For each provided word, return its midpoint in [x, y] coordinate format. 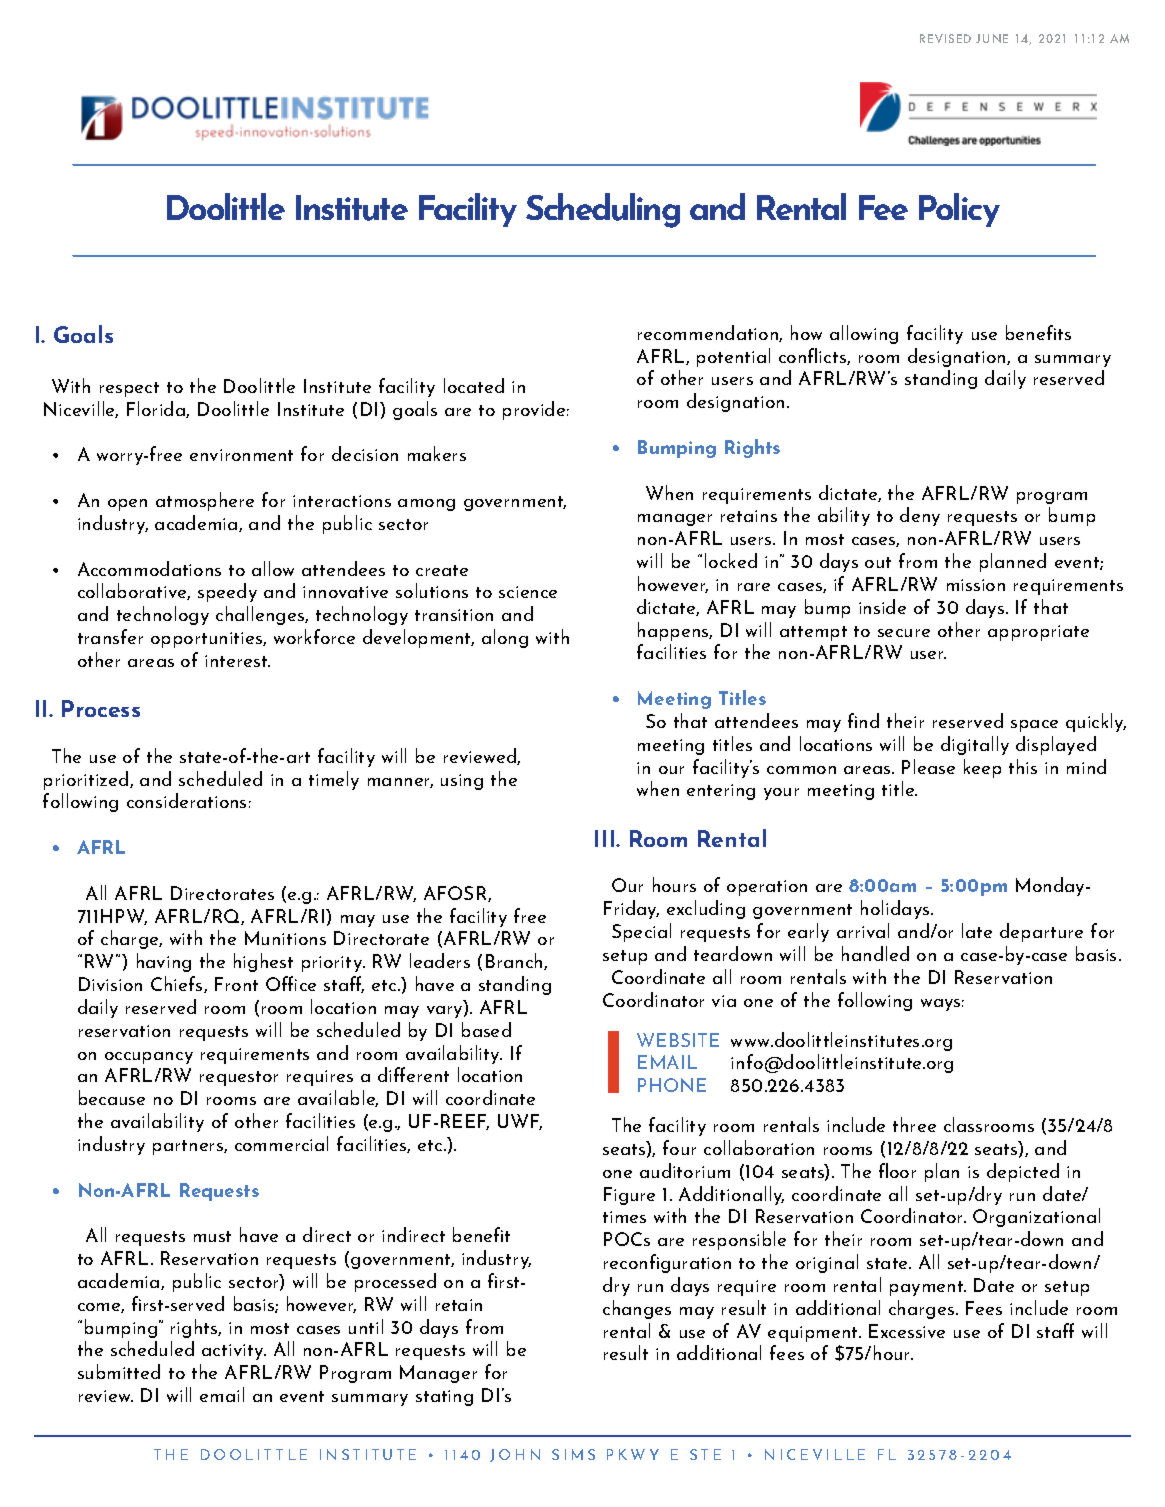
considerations [186, 800]
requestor [239, 1078]
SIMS [573, 1454]
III [606, 838]
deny [920, 516]
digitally [975, 745]
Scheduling [603, 210]
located [474, 385]
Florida [157, 409]
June [992, 38]
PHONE [672, 1085]
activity [234, 1352]
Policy [959, 210]
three [914, 1124]
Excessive [907, 1331]
